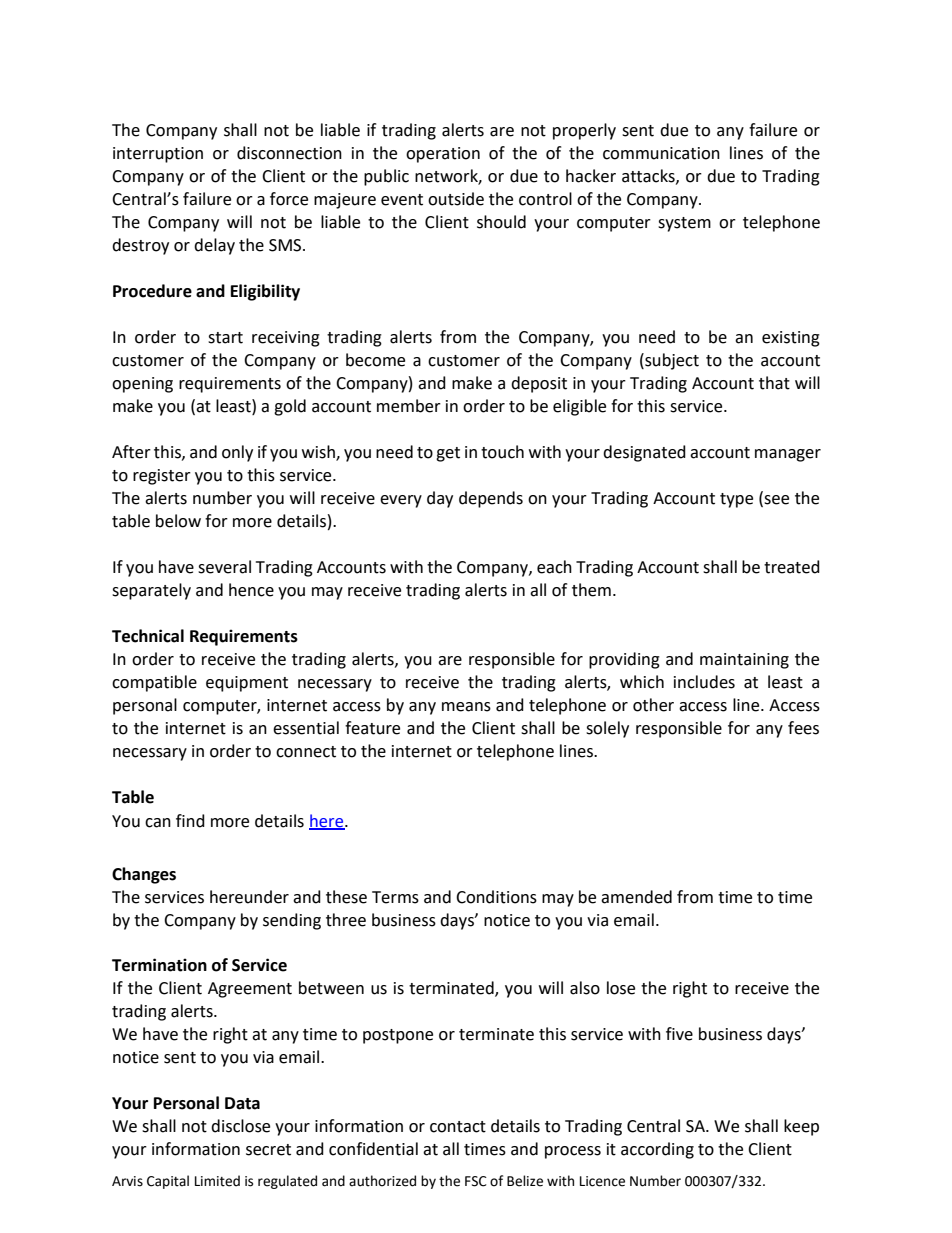 The height and width of the image is (1233, 952). Describe the element at coordinates (190, 821) in the image. I see `find` at that location.
